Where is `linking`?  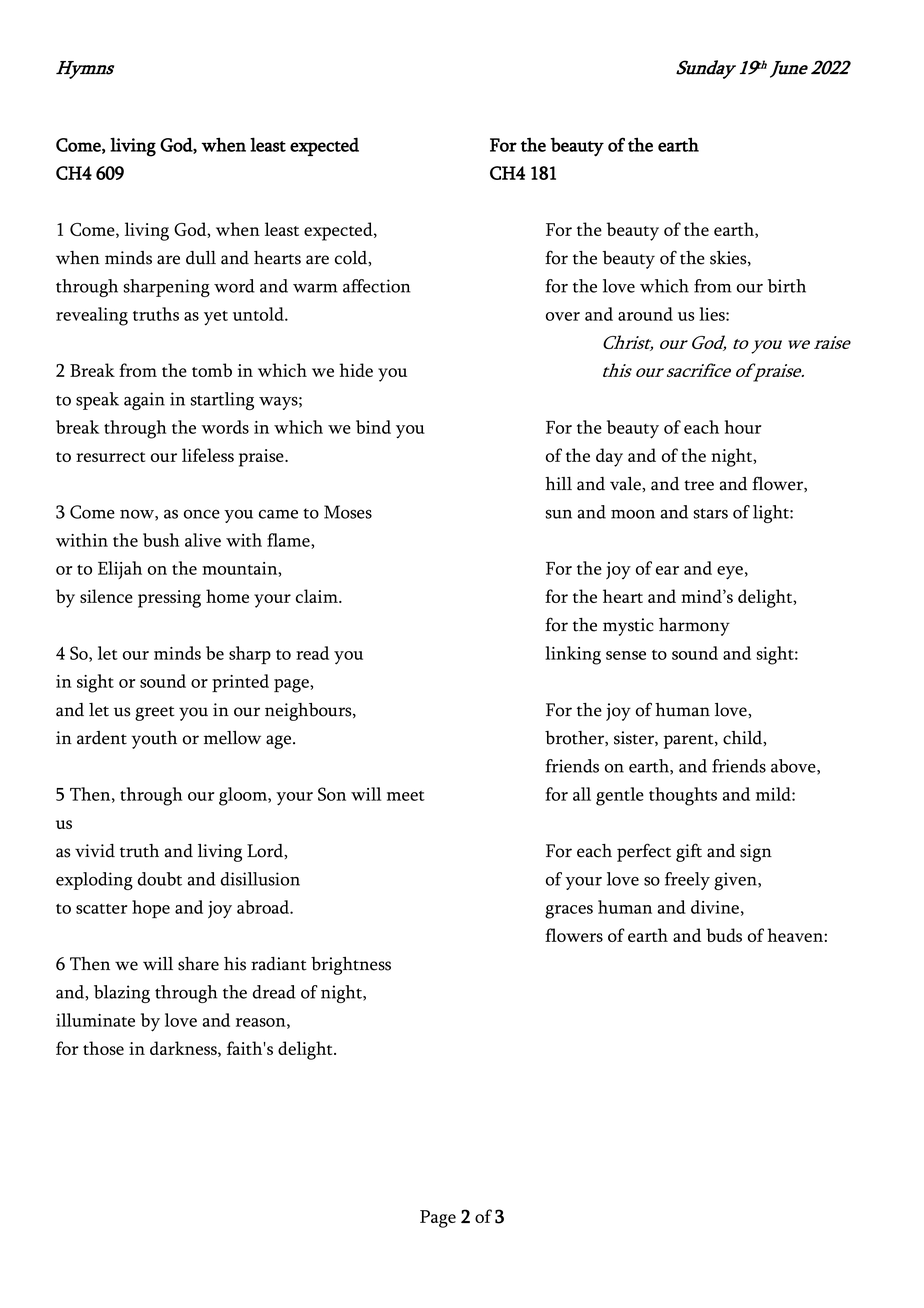
linking is located at coordinates (573, 655).
